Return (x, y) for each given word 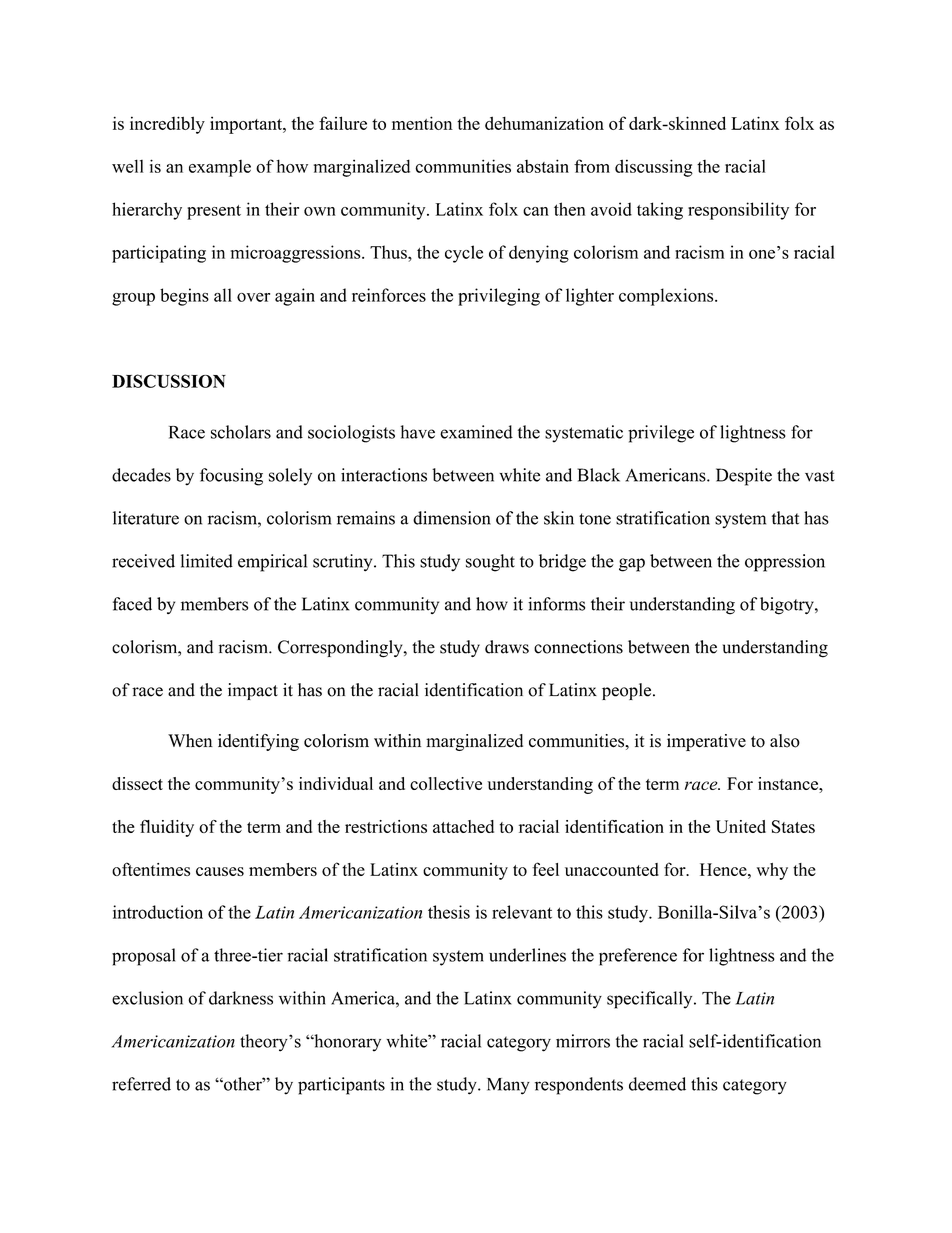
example (220, 168)
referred (141, 1084)
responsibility (738, 211)
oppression (785, 563)
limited (207, 561)
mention (422, 123)
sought (490, 563)
